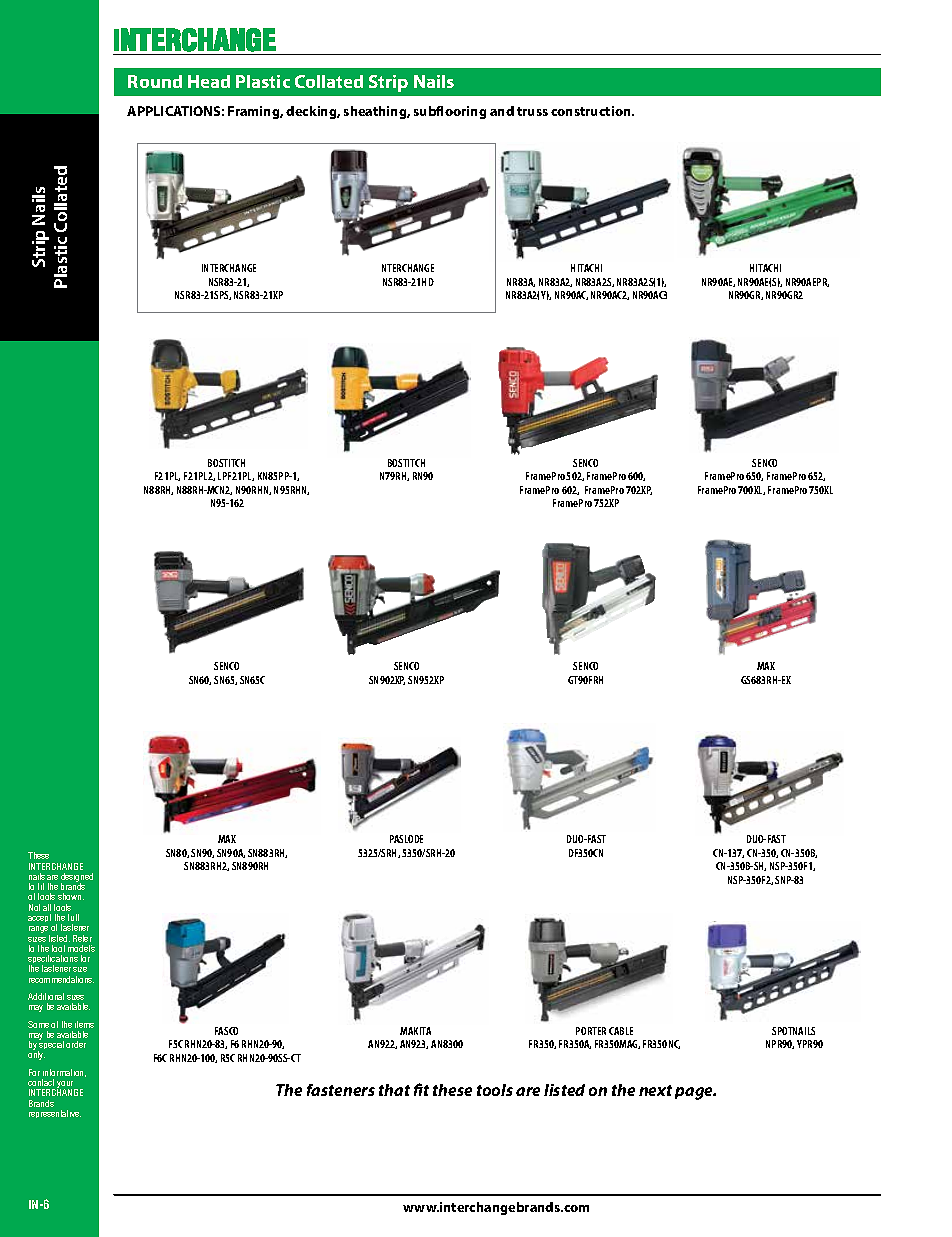  I want to click on Round, so click(155, 81).
